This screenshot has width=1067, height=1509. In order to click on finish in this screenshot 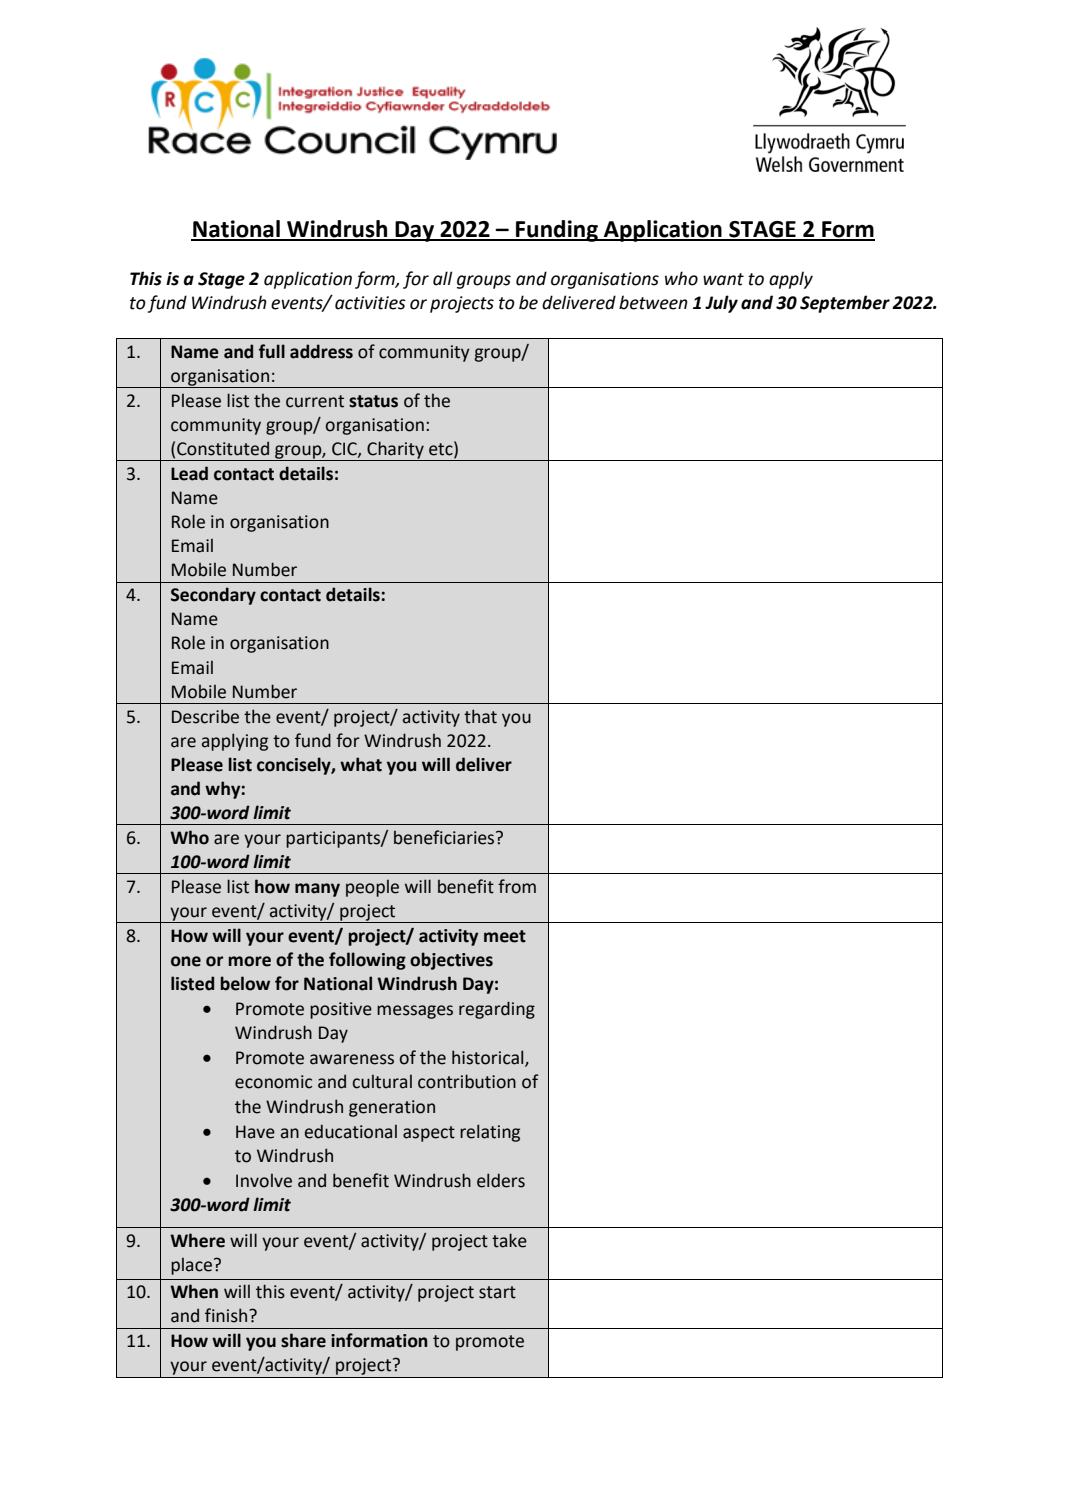, I will do `click(227, 1315)`.
